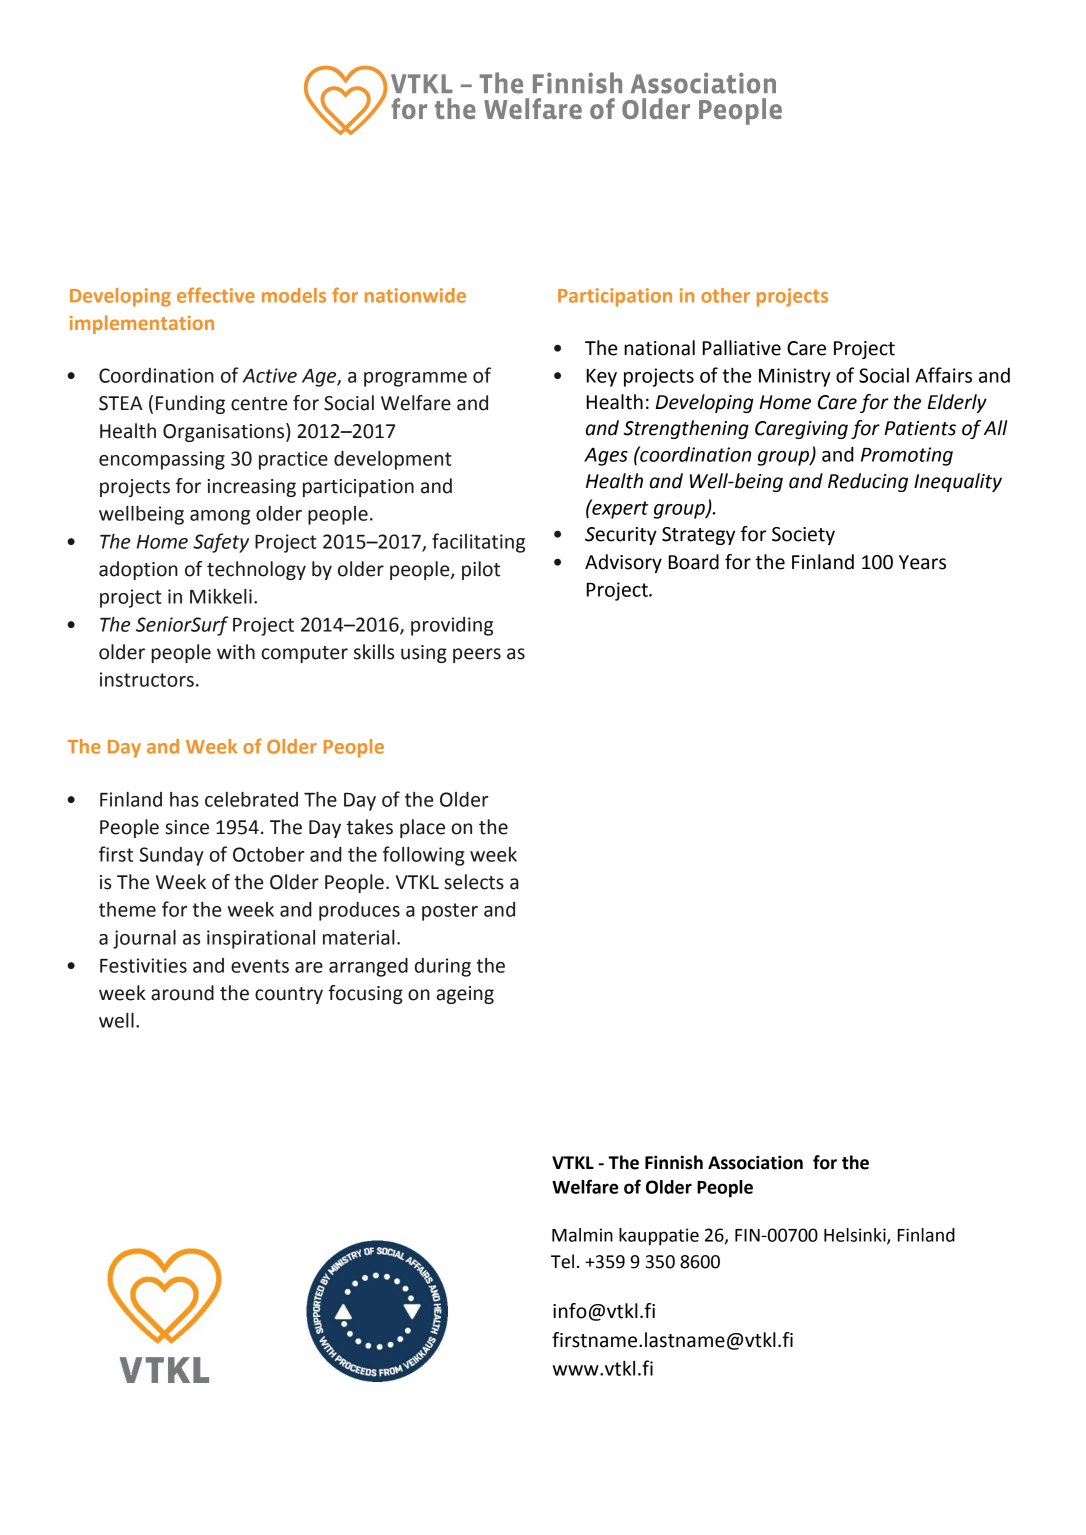  I want to click on Reducing, so click(868, 482).
